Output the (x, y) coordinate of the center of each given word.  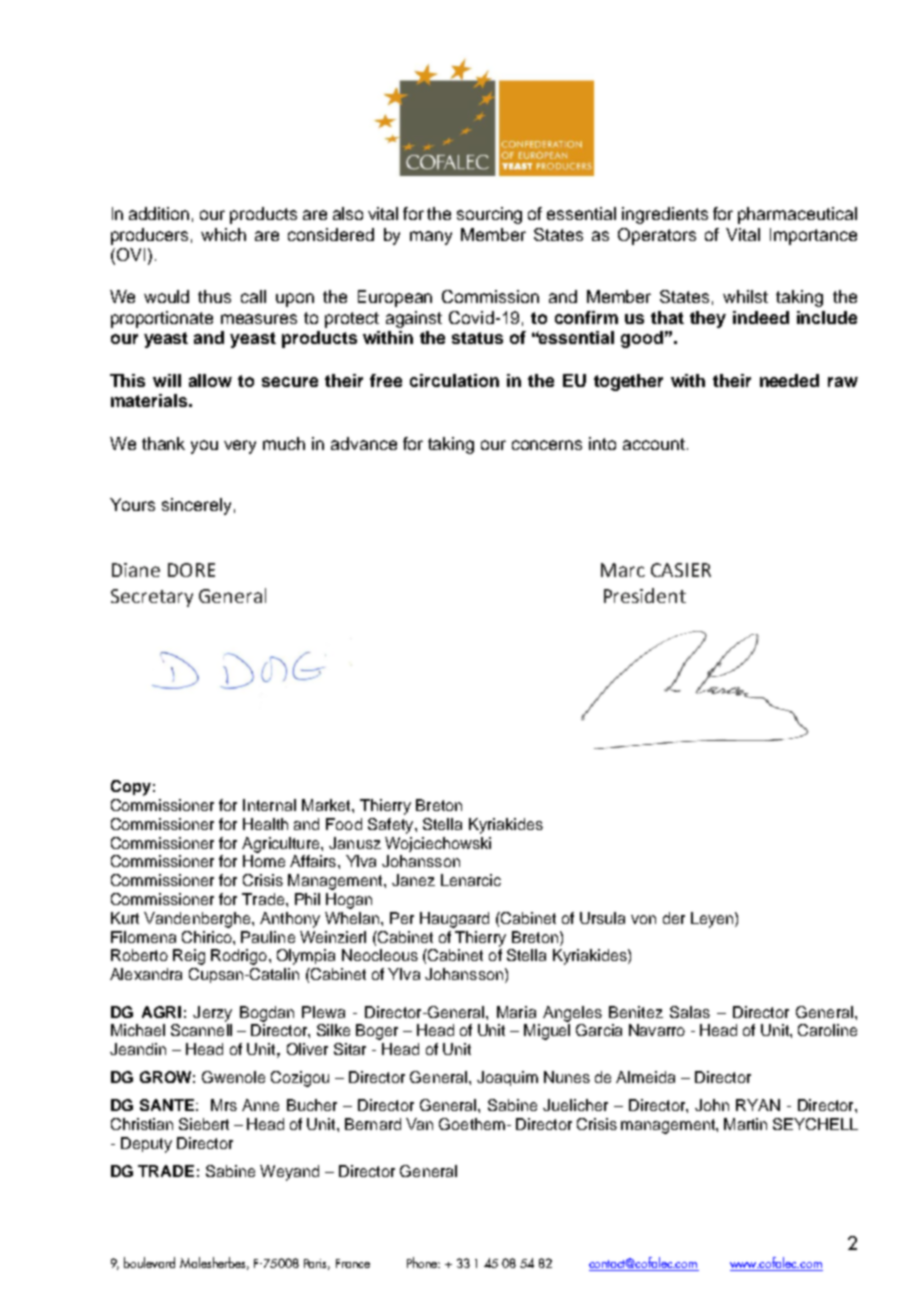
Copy (131, 788)
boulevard (149, 1262)
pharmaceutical (797, 215)
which (223, 234)
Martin (745, 1124)
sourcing (489, 215)
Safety (392, 826)
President (645, 595)
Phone (423, 1262)
